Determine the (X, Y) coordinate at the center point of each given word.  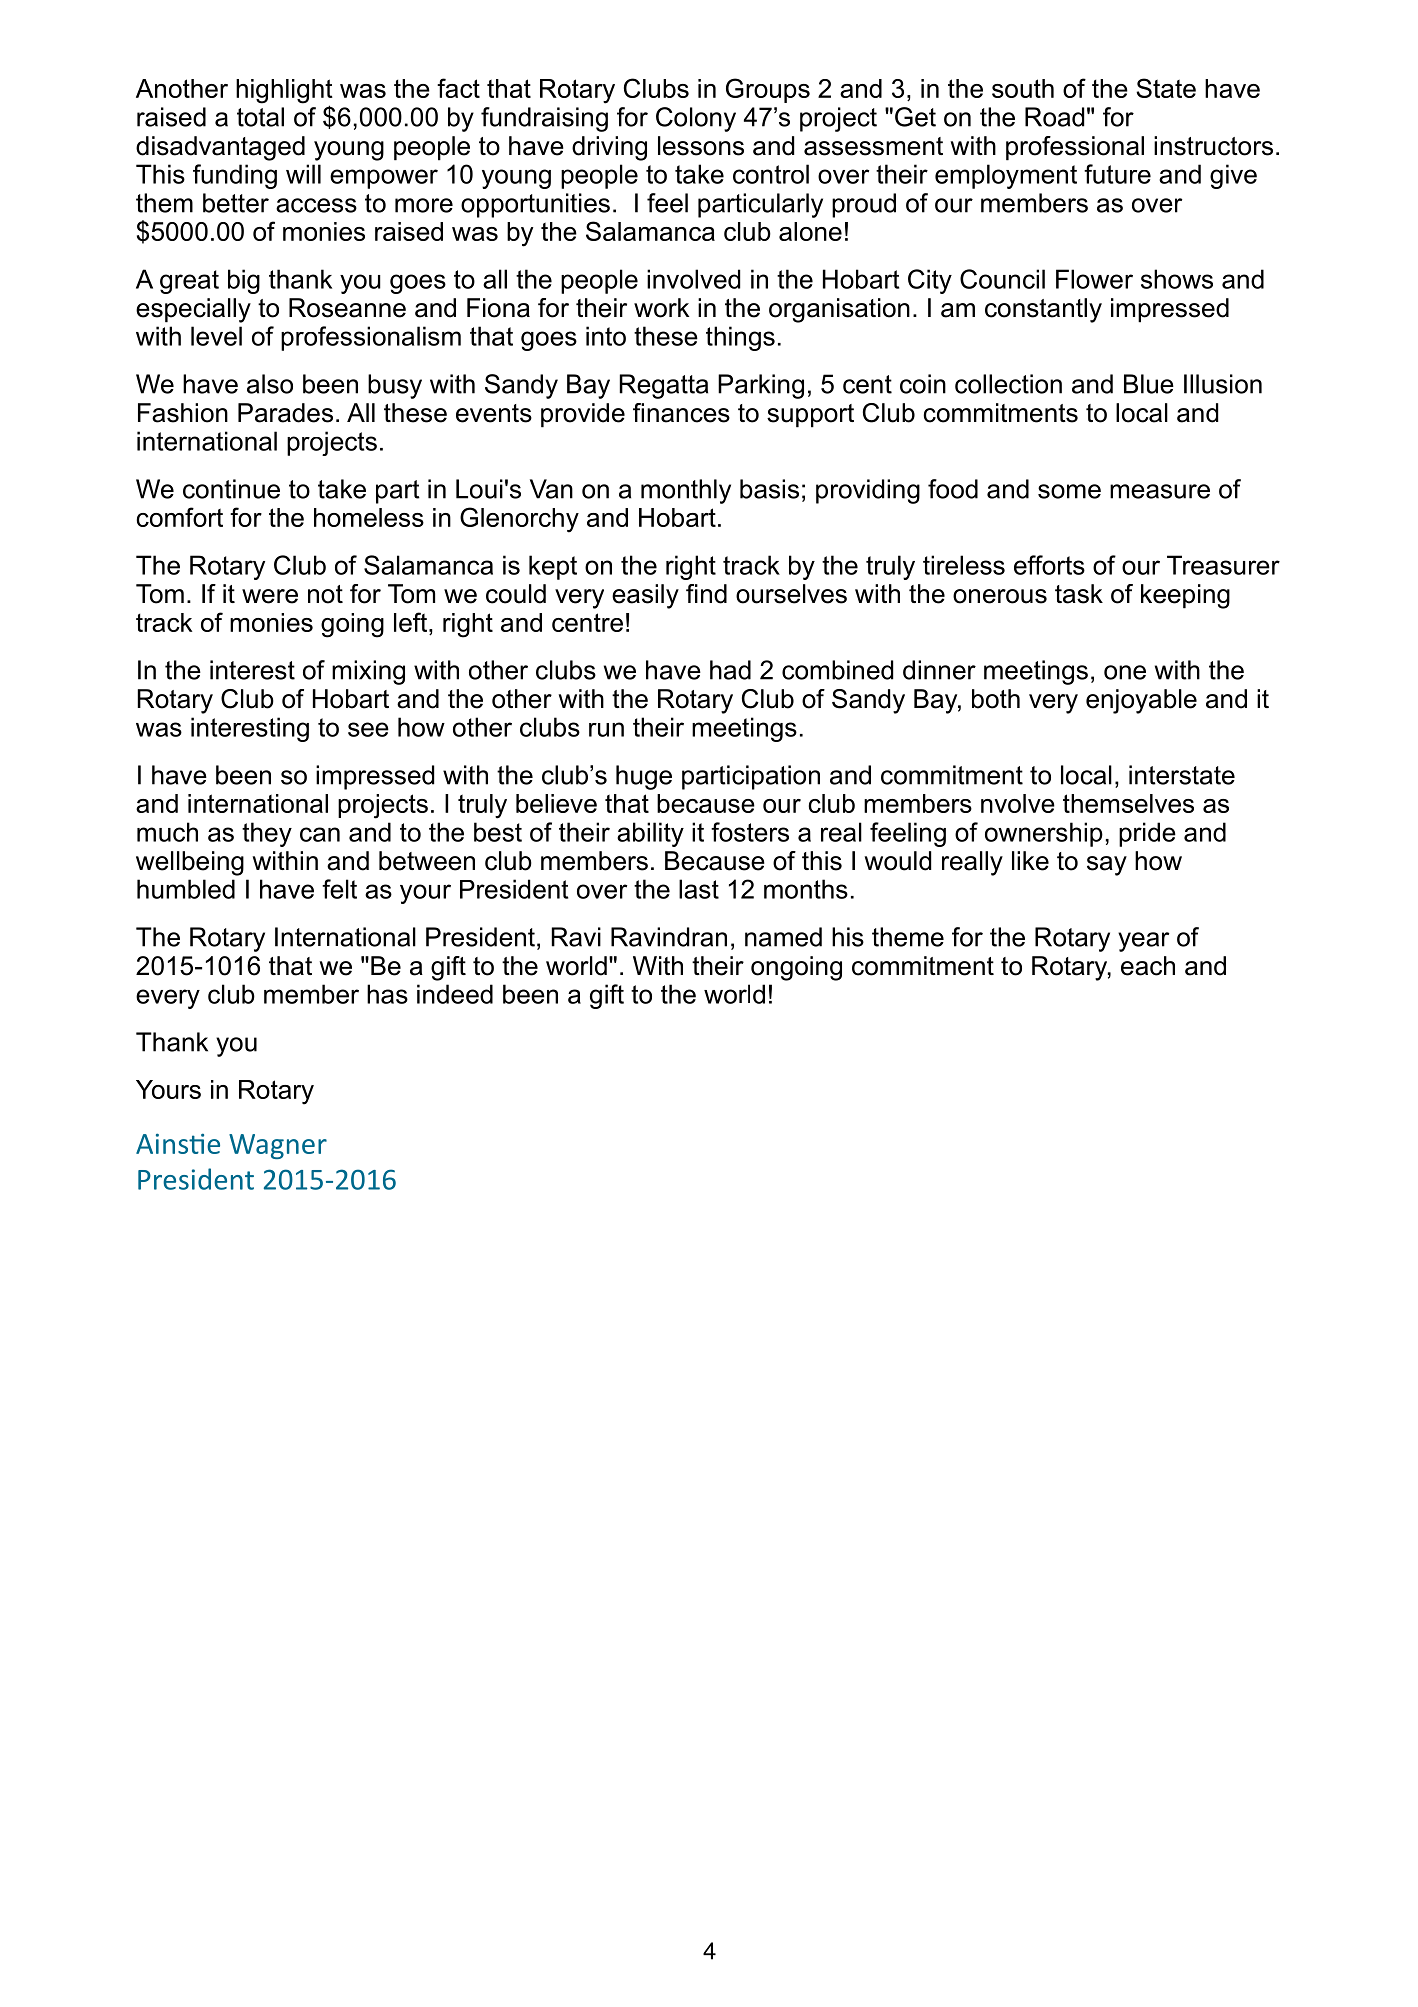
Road (1054, 117)
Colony (696, 119)
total (260, 117)
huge (644, 777)
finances (681, 413)
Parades (285, 413)
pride (1147, 834)
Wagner (278, 1146)
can (320, 834)
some (1069, 491)
